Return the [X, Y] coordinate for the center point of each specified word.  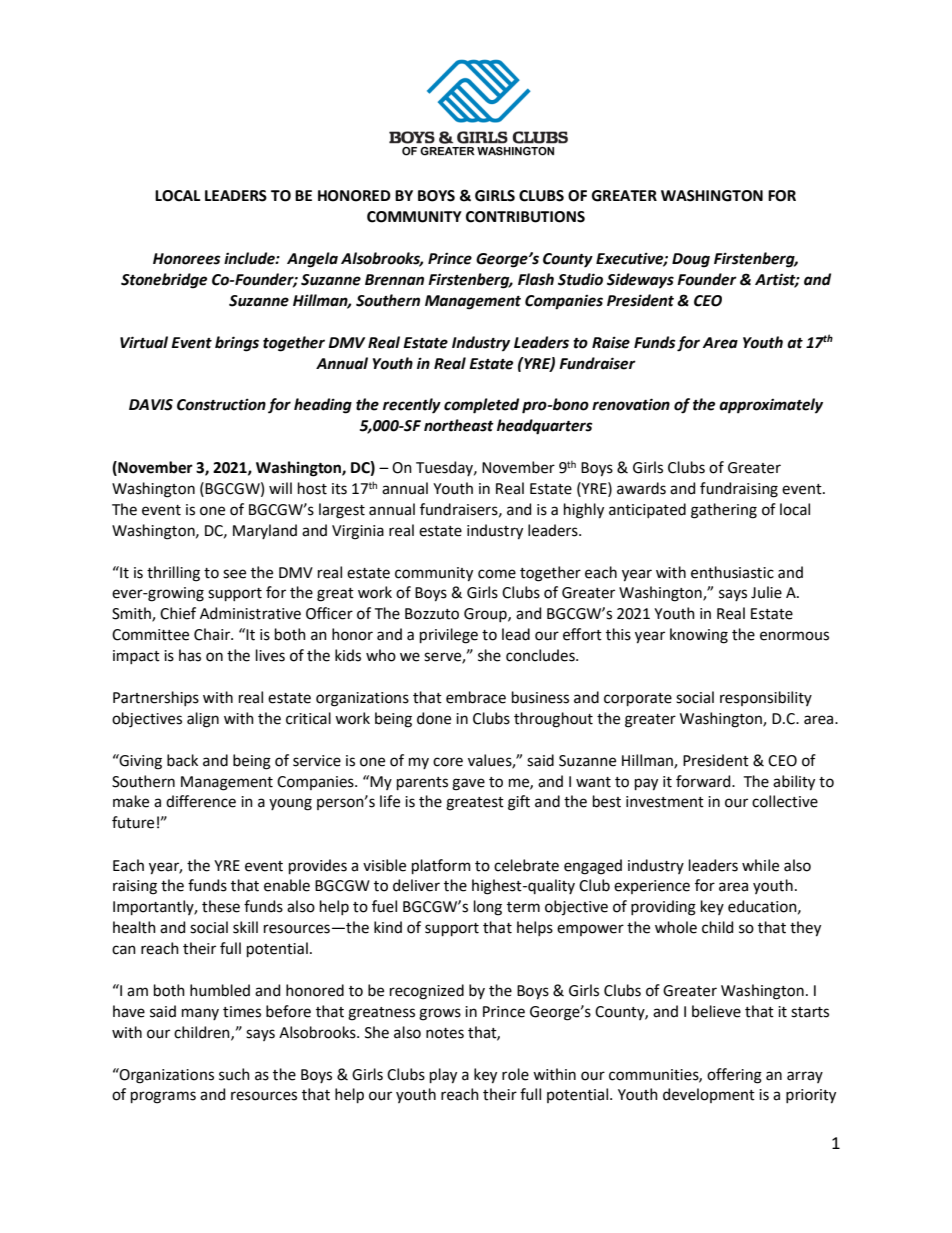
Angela [312, 260]
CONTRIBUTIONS [525, 217]
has [190, 655]
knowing [699, 636]
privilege [449, 636]
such [234, 1074]
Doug [691, 260]
